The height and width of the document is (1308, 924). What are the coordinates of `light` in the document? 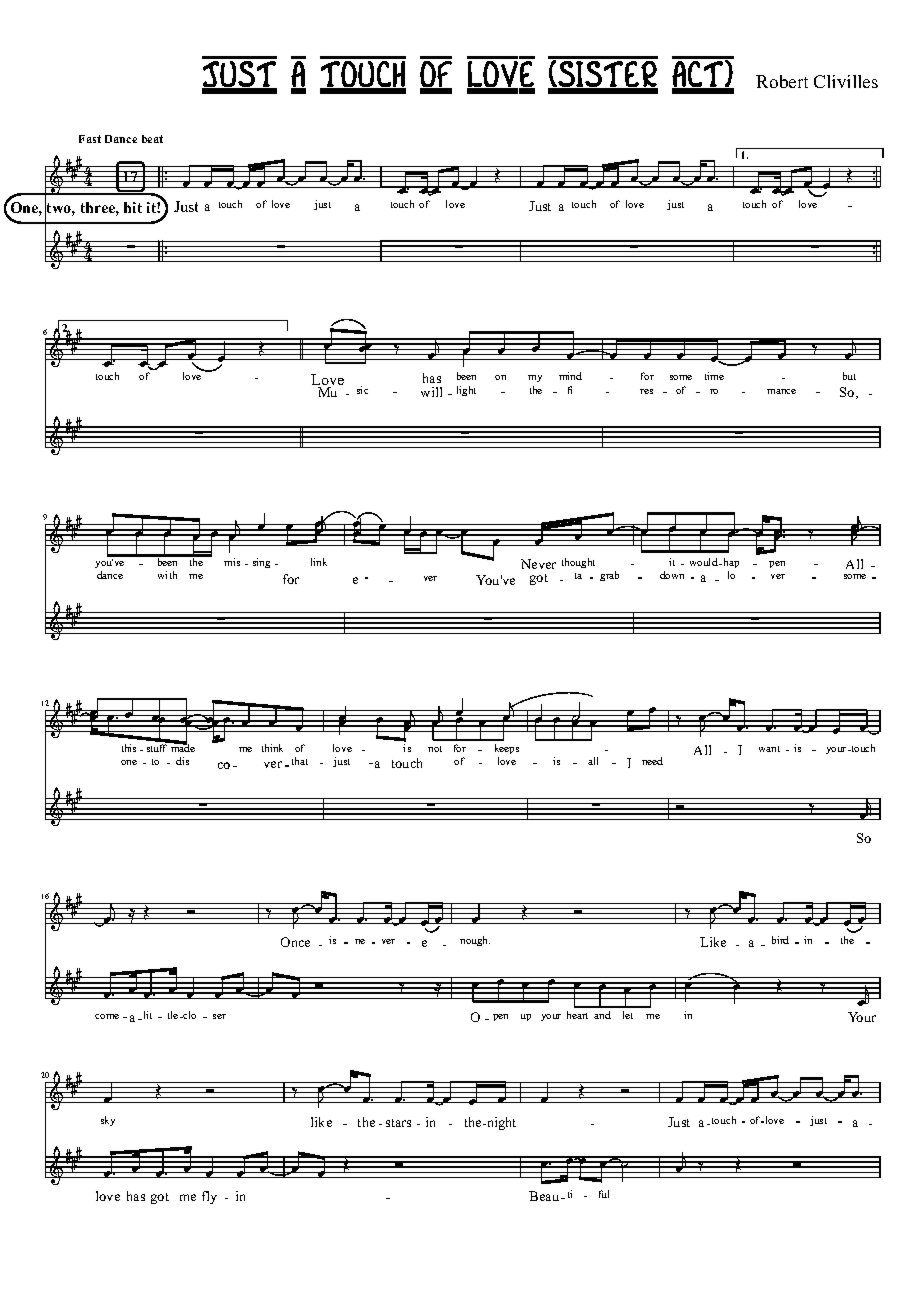 It's located at (466, 391).
